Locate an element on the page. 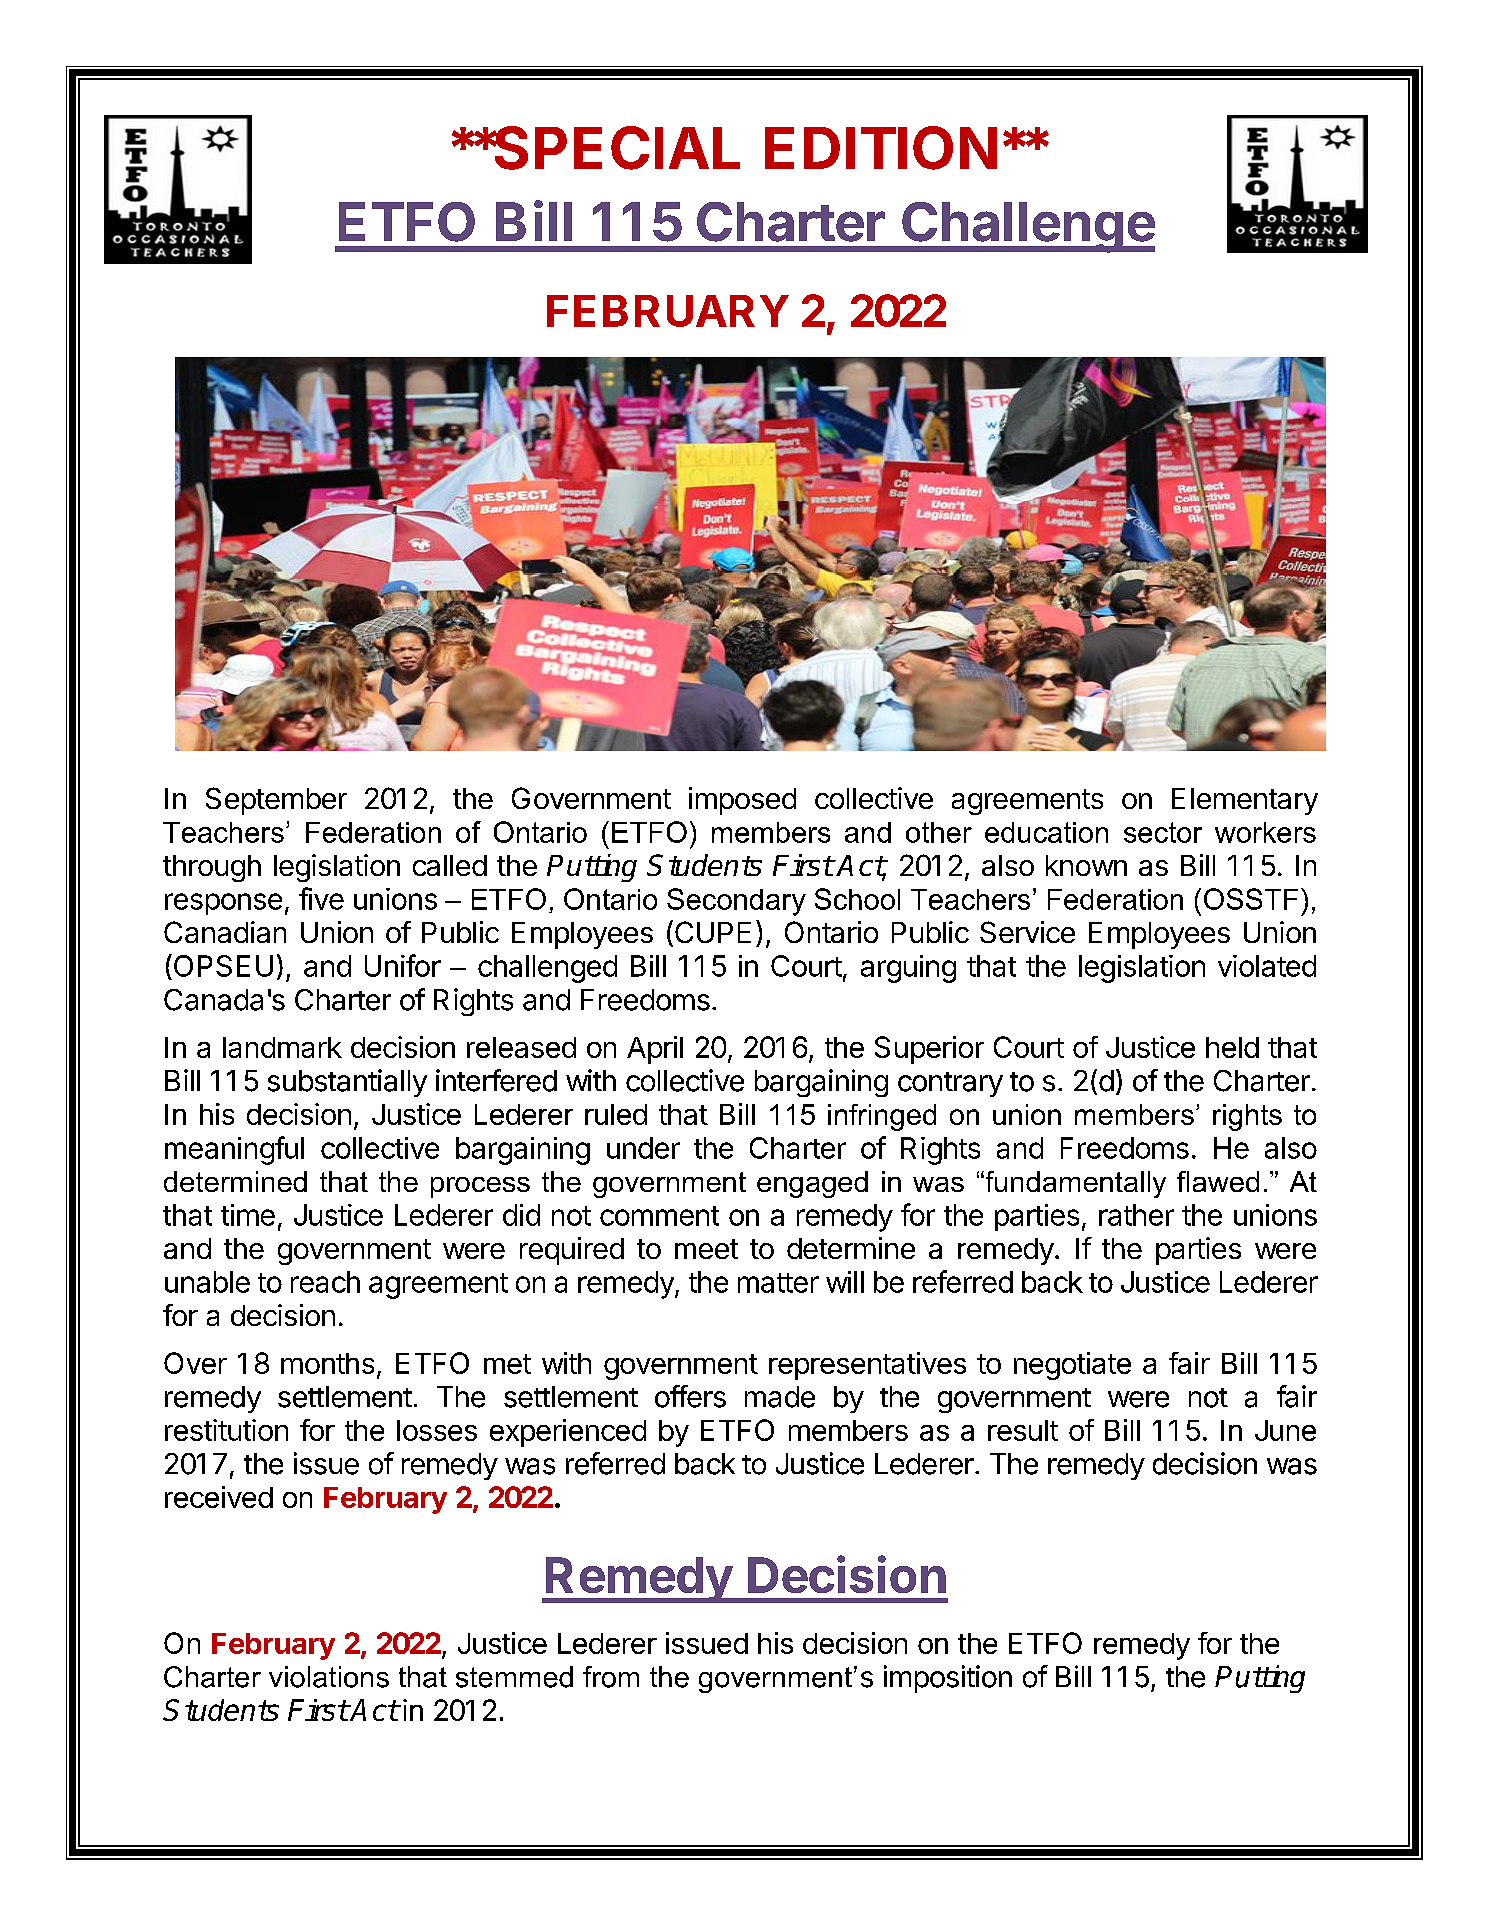  landmark is located at coordinates (282, 1047).
